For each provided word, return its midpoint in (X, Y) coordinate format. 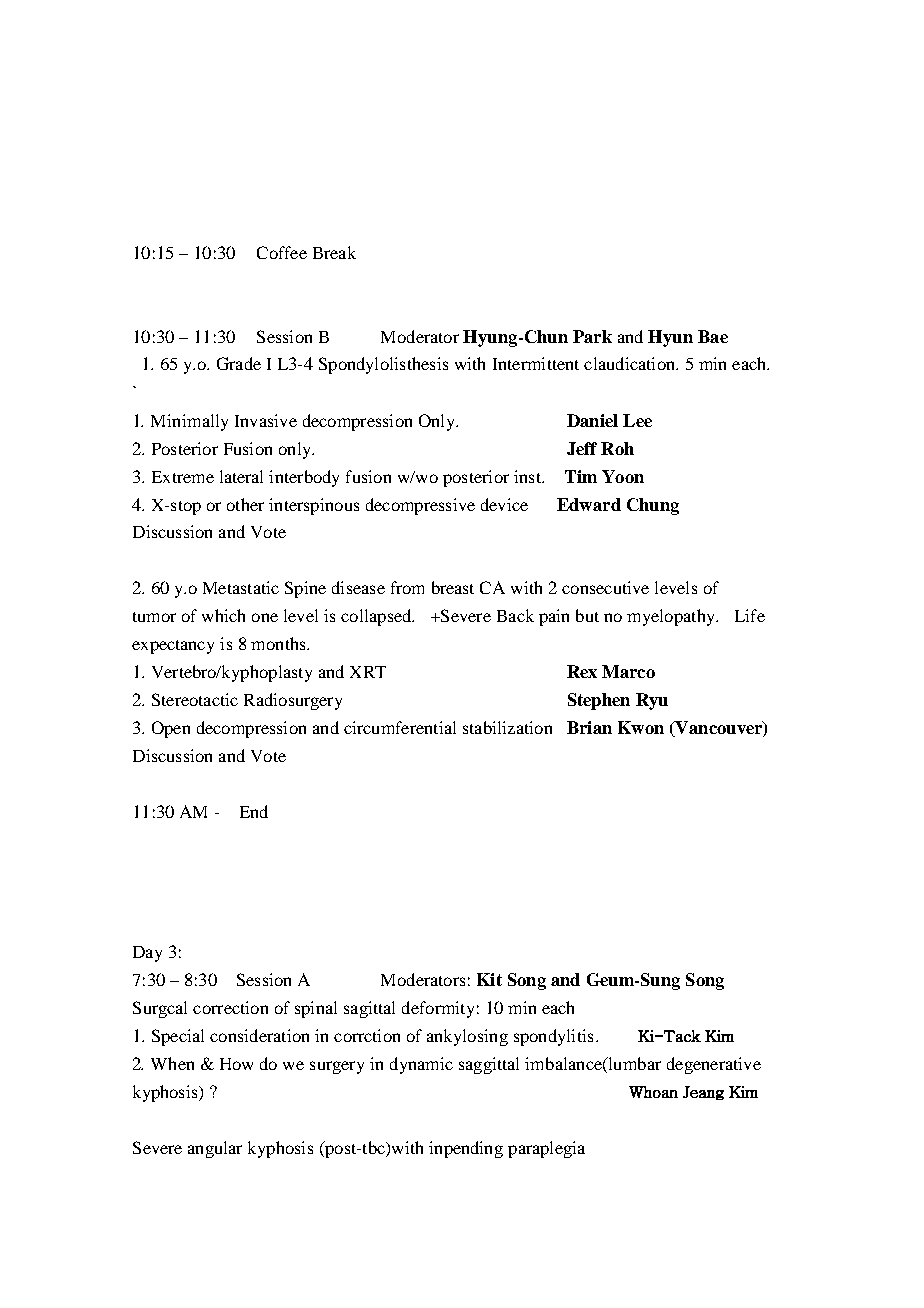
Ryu (652, 701)
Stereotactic (195, 699)
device (504, 504)
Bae (713, 336)
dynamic (421, 1065)
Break (334, 252)
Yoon (623, 476)
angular (215, 1149)
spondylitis (553, 1037)
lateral (241, 476)
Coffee (282, 252)
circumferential (400, 727)
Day (147, 954)
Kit (489, 979)
